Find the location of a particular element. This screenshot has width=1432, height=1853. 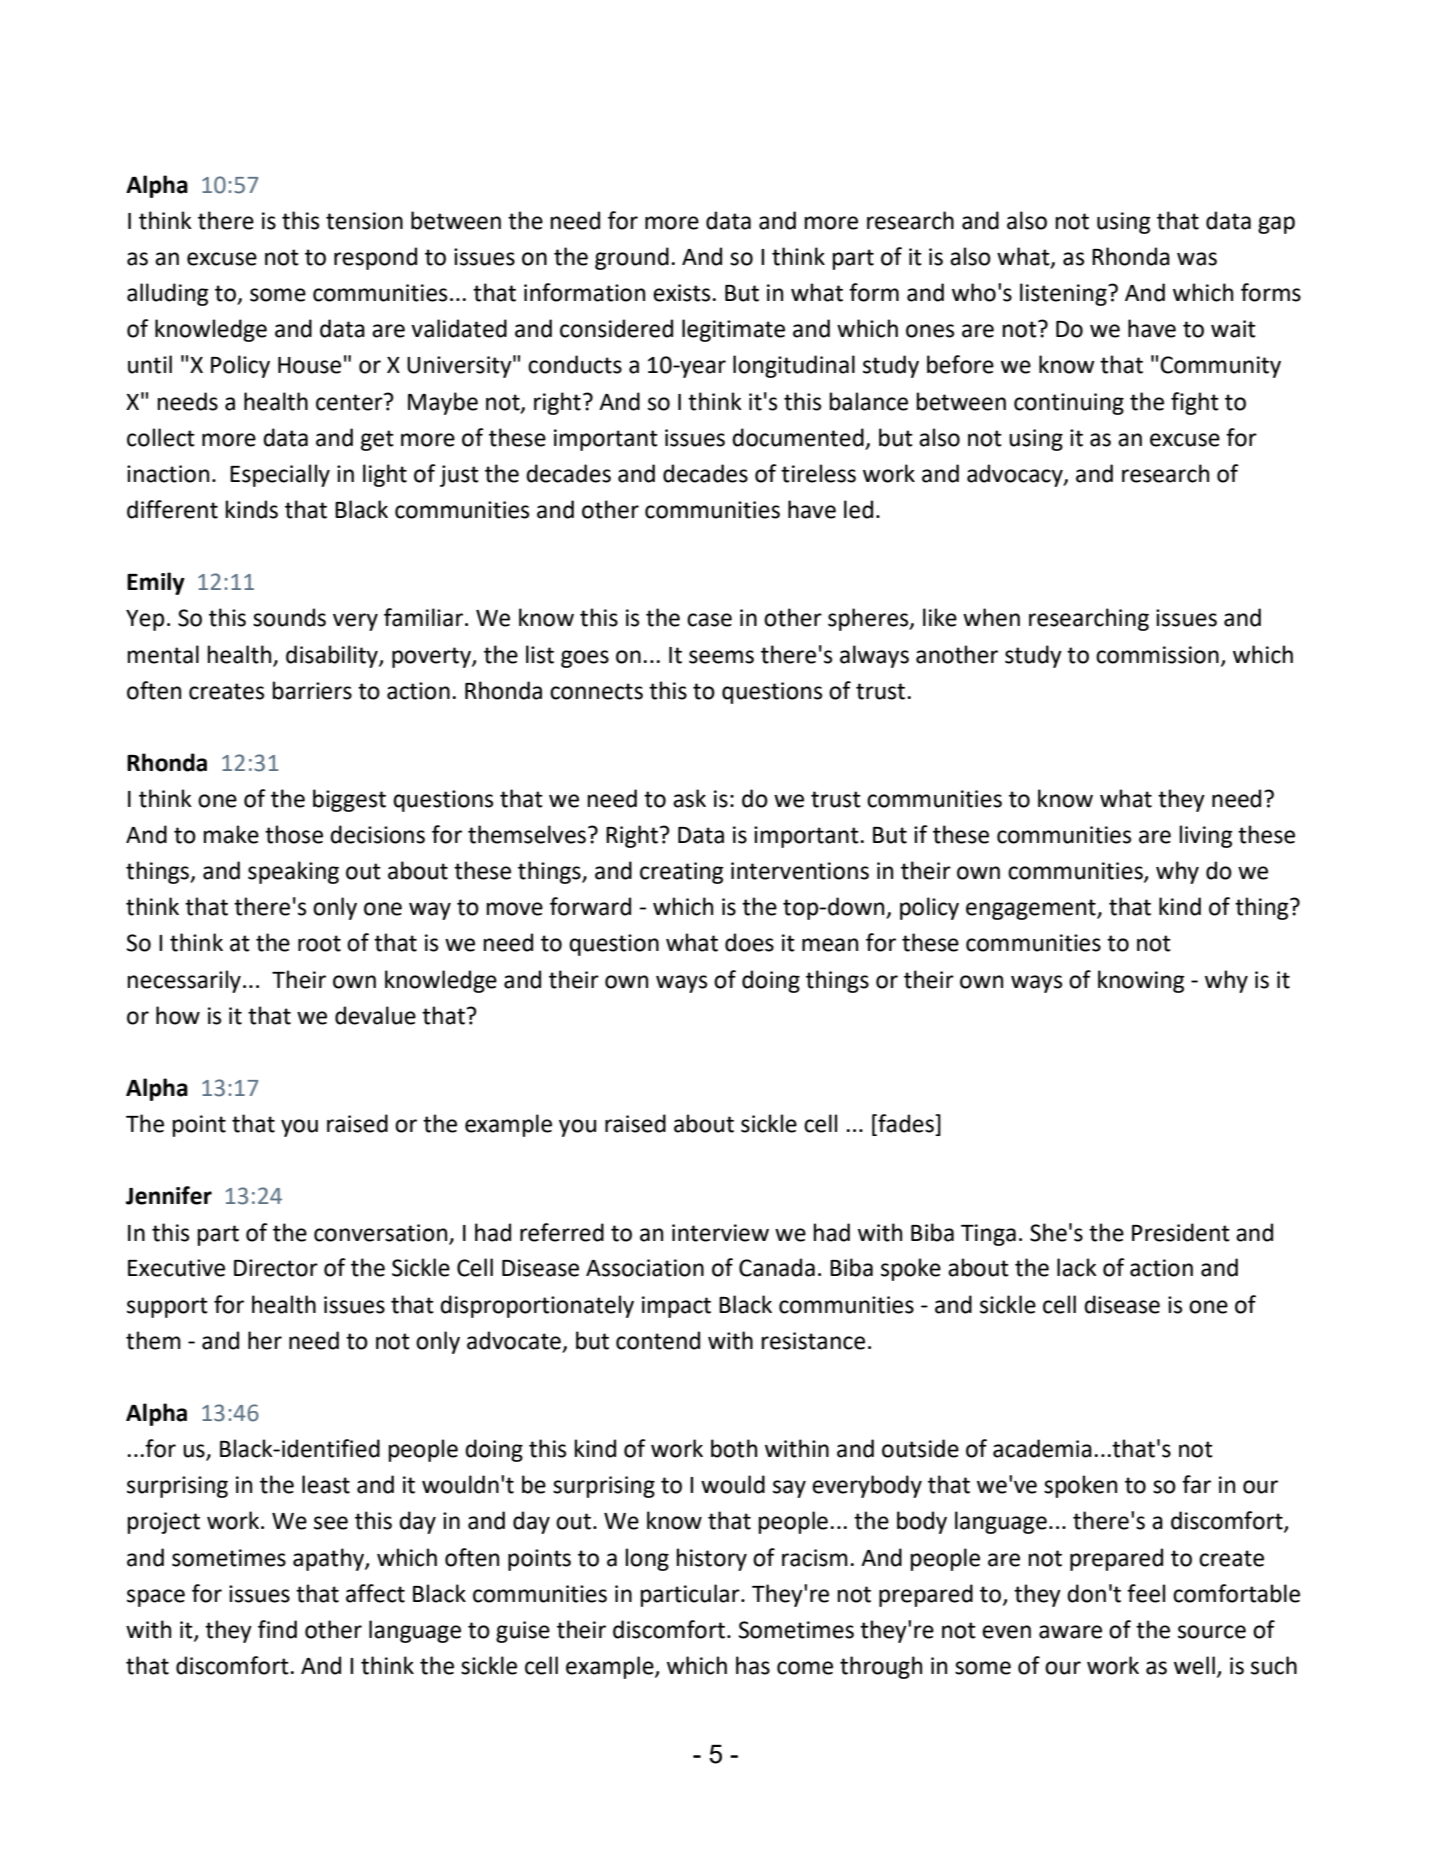

was is located at coordinates (1197, 259).
